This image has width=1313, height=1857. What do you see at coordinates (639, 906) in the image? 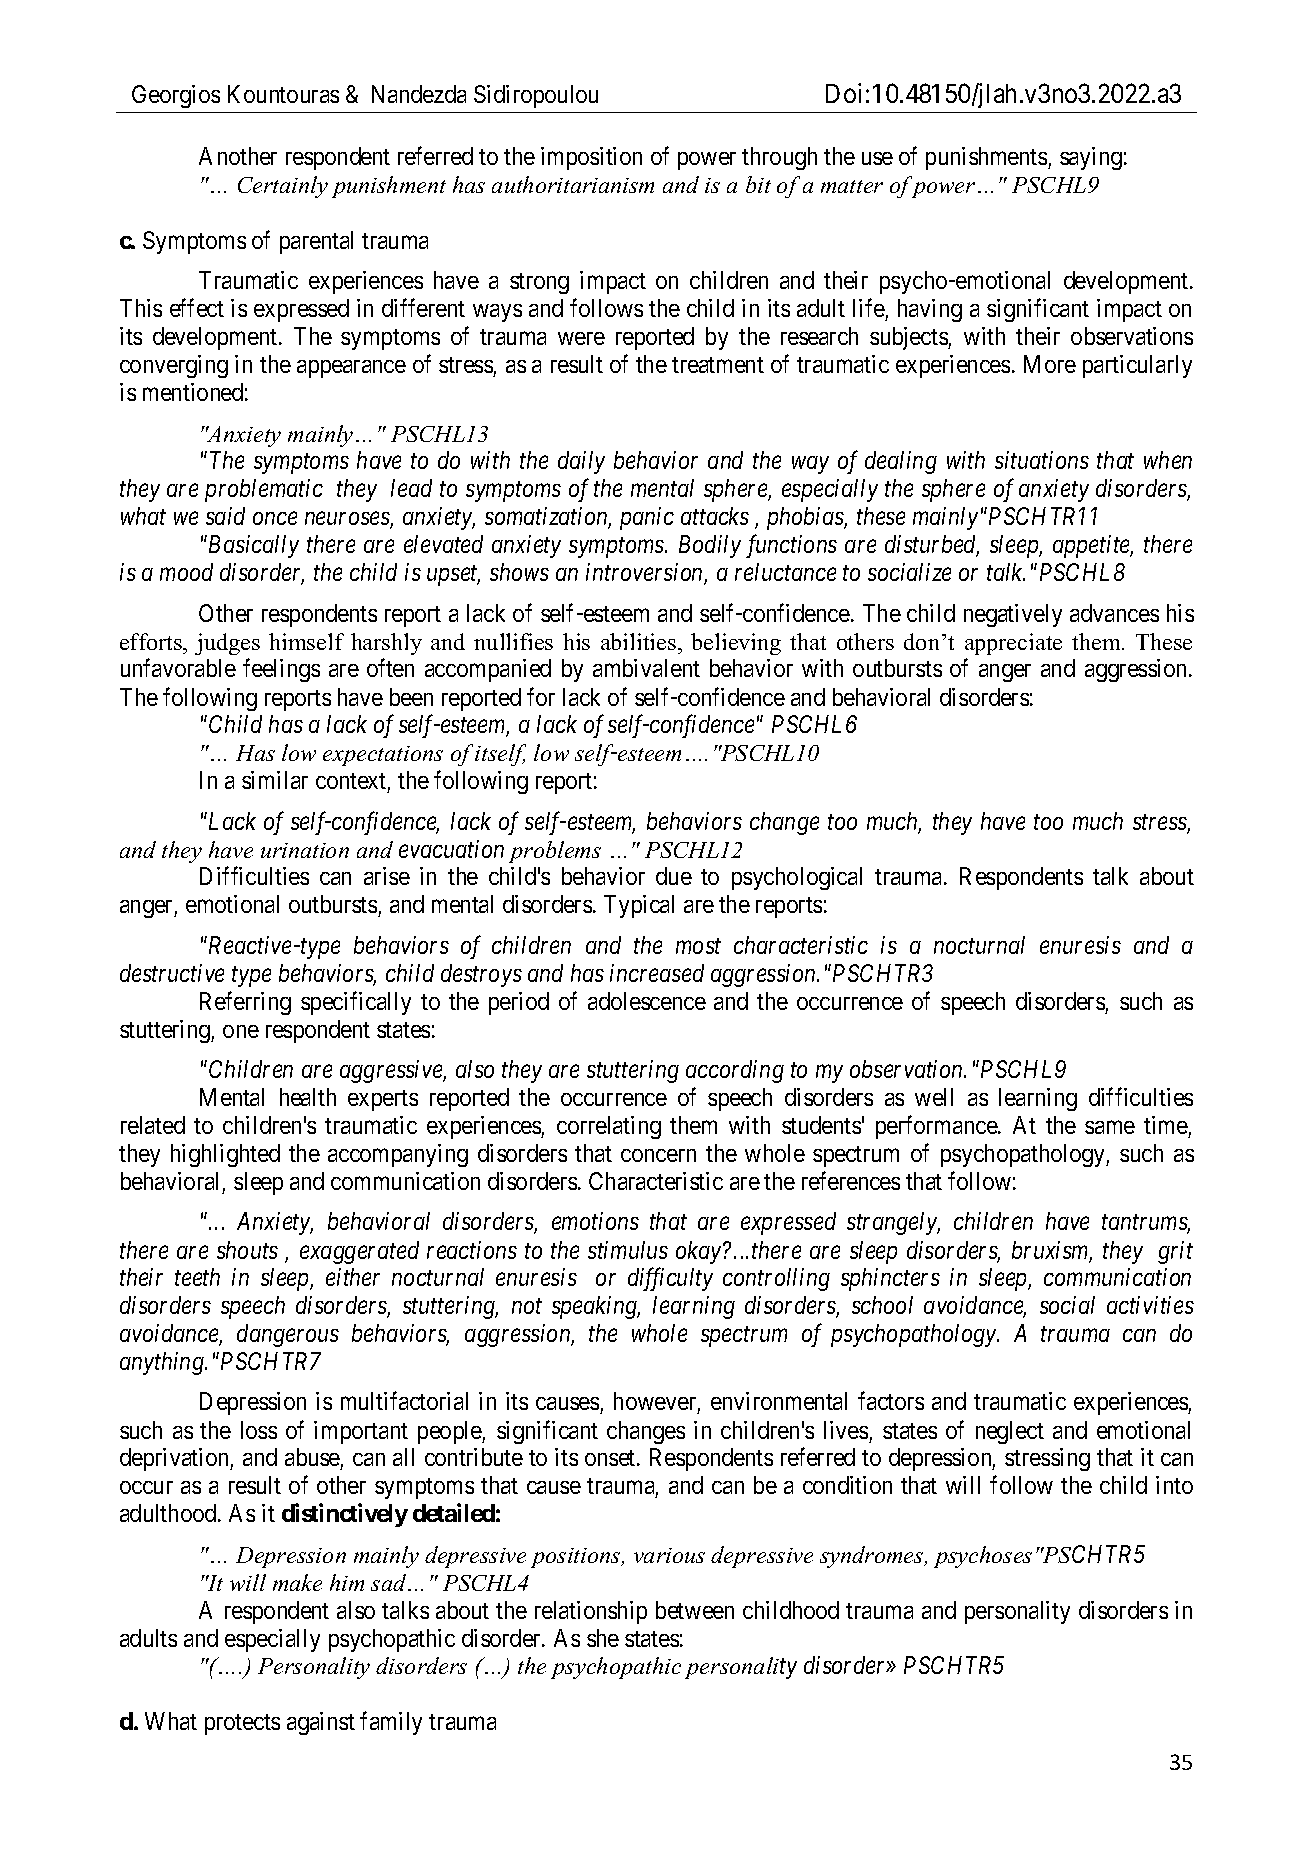
I see `Typical` at bounding box center [639, 906].
